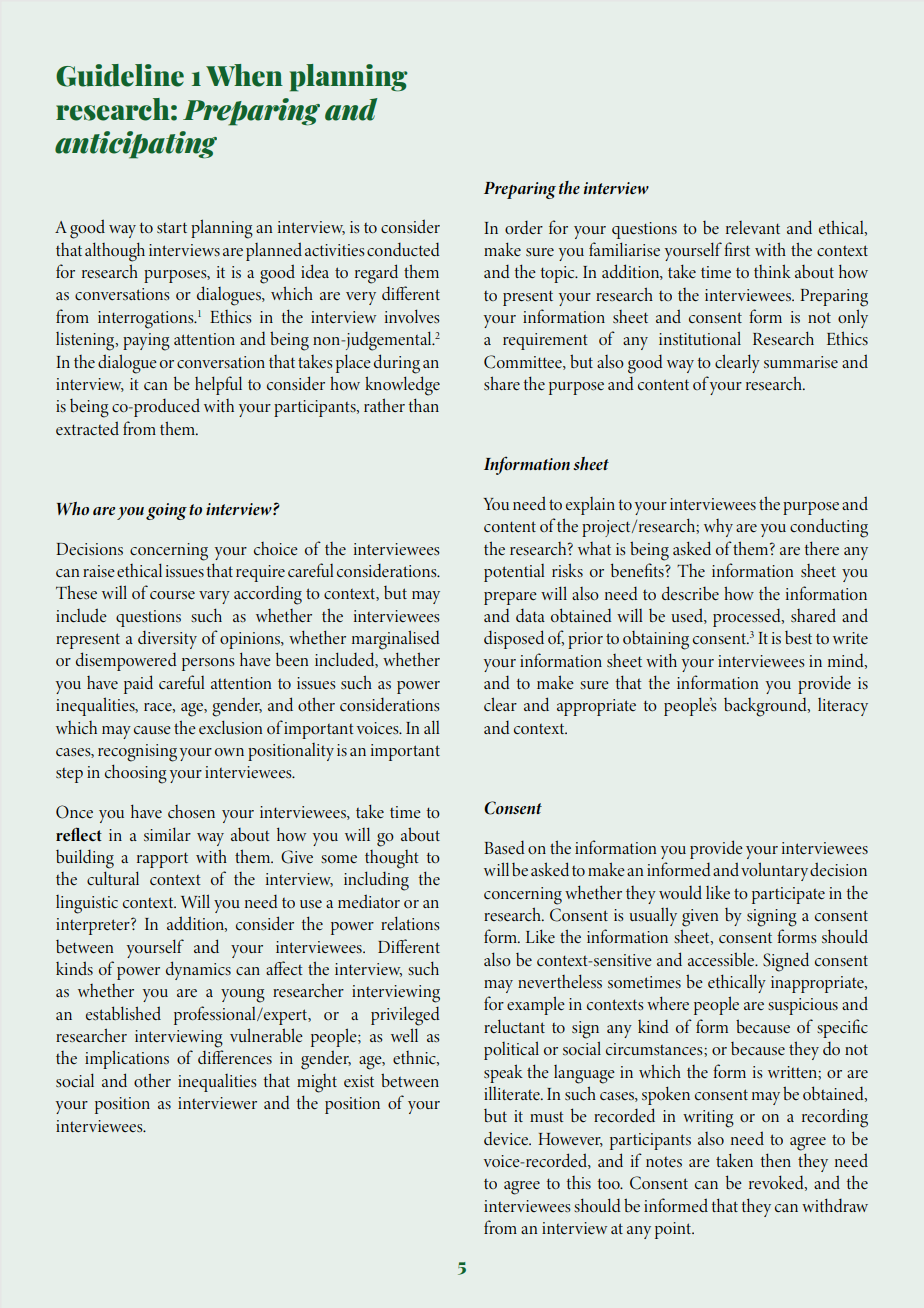 Image resolution: width=924 pixels, height=1308 pixels. I want to click on anticipating, so click(136, 145).
